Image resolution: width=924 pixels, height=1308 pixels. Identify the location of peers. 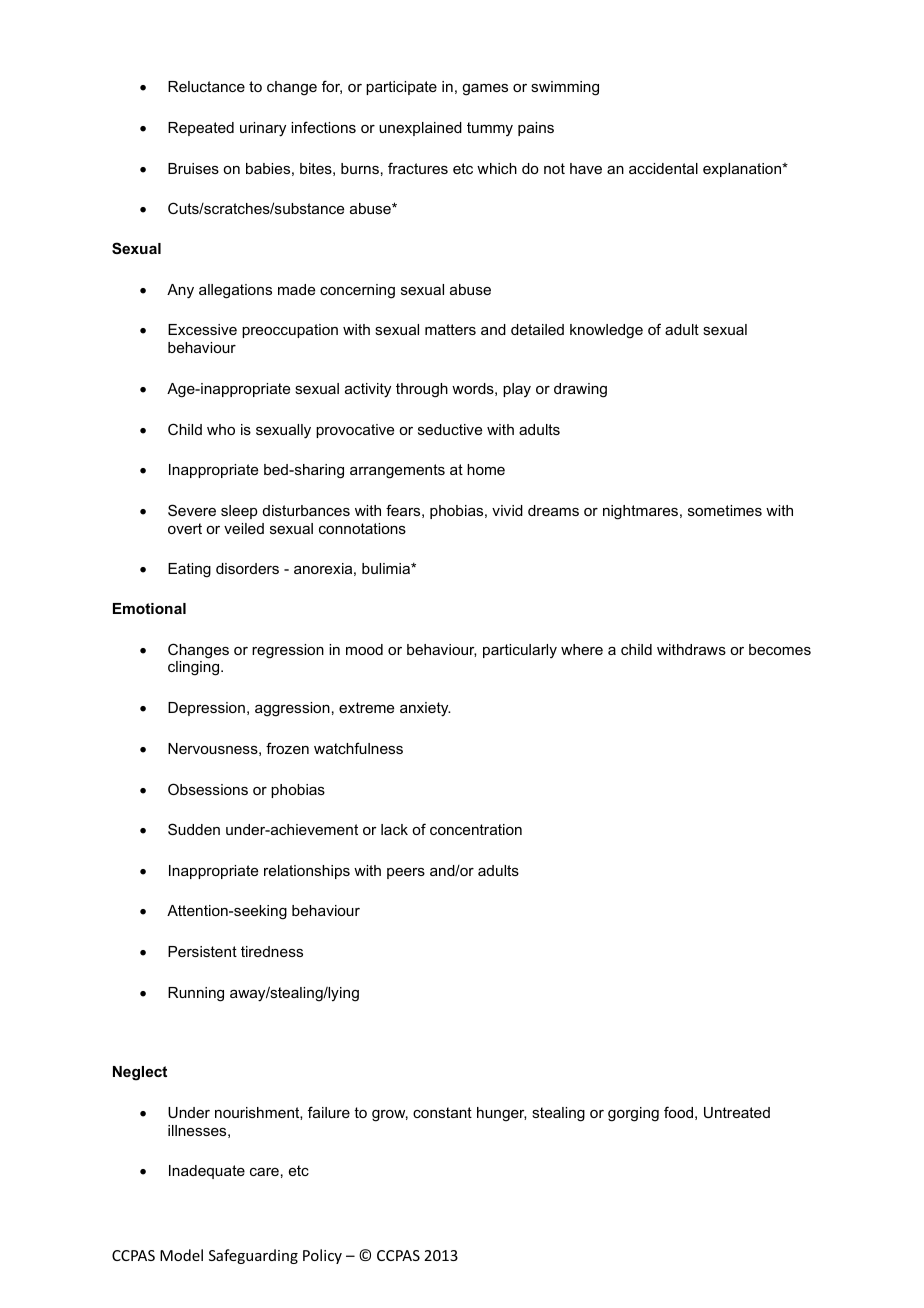
(406, 873).
